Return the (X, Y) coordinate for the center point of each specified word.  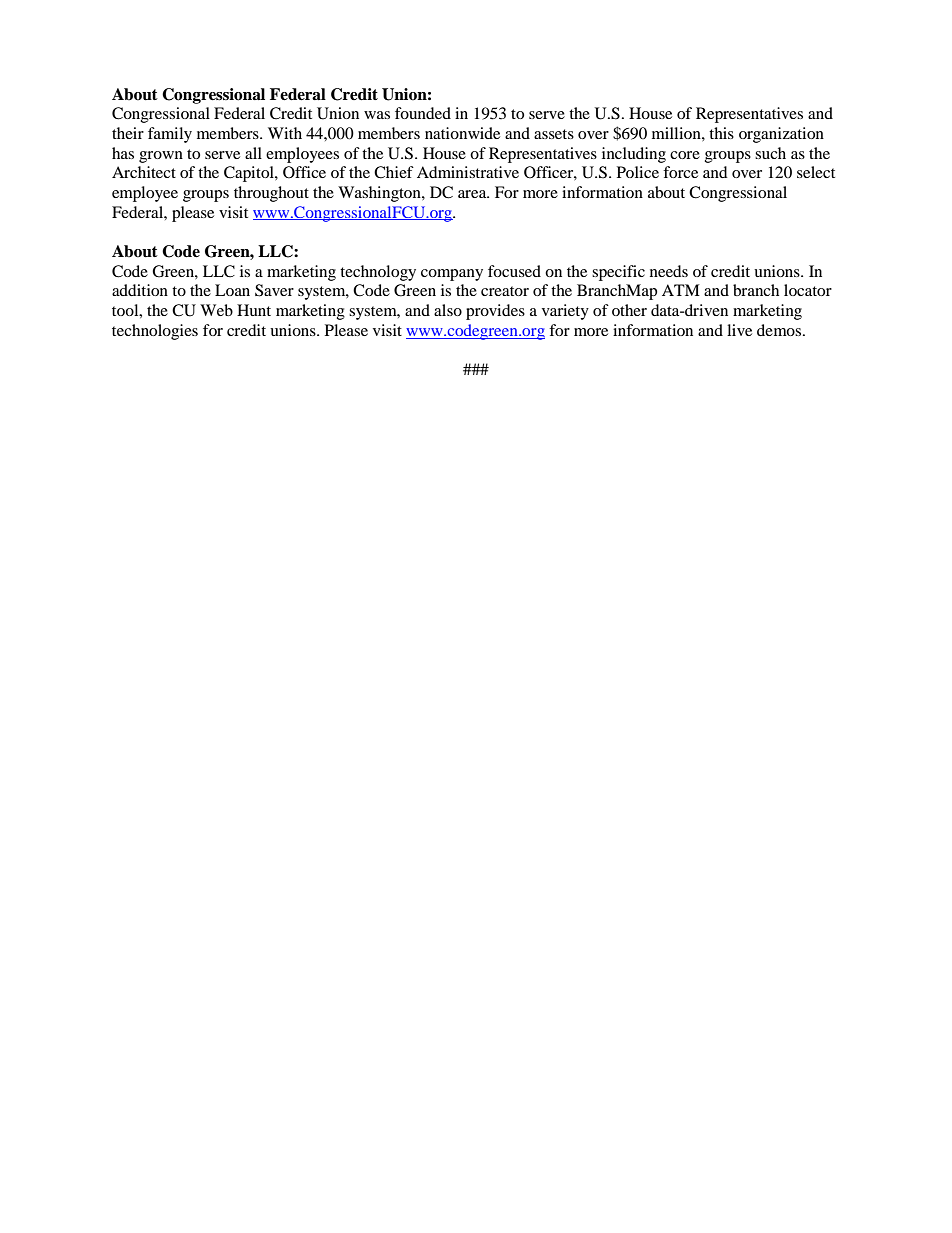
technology (378, 273)
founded (423, 113)
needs (669, 271)
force (680, 172)
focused (514, 271)
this (721, 133)
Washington (380, 194)
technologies (155, 332)
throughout (271, 194)
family (170, 135)
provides (495, 312)
